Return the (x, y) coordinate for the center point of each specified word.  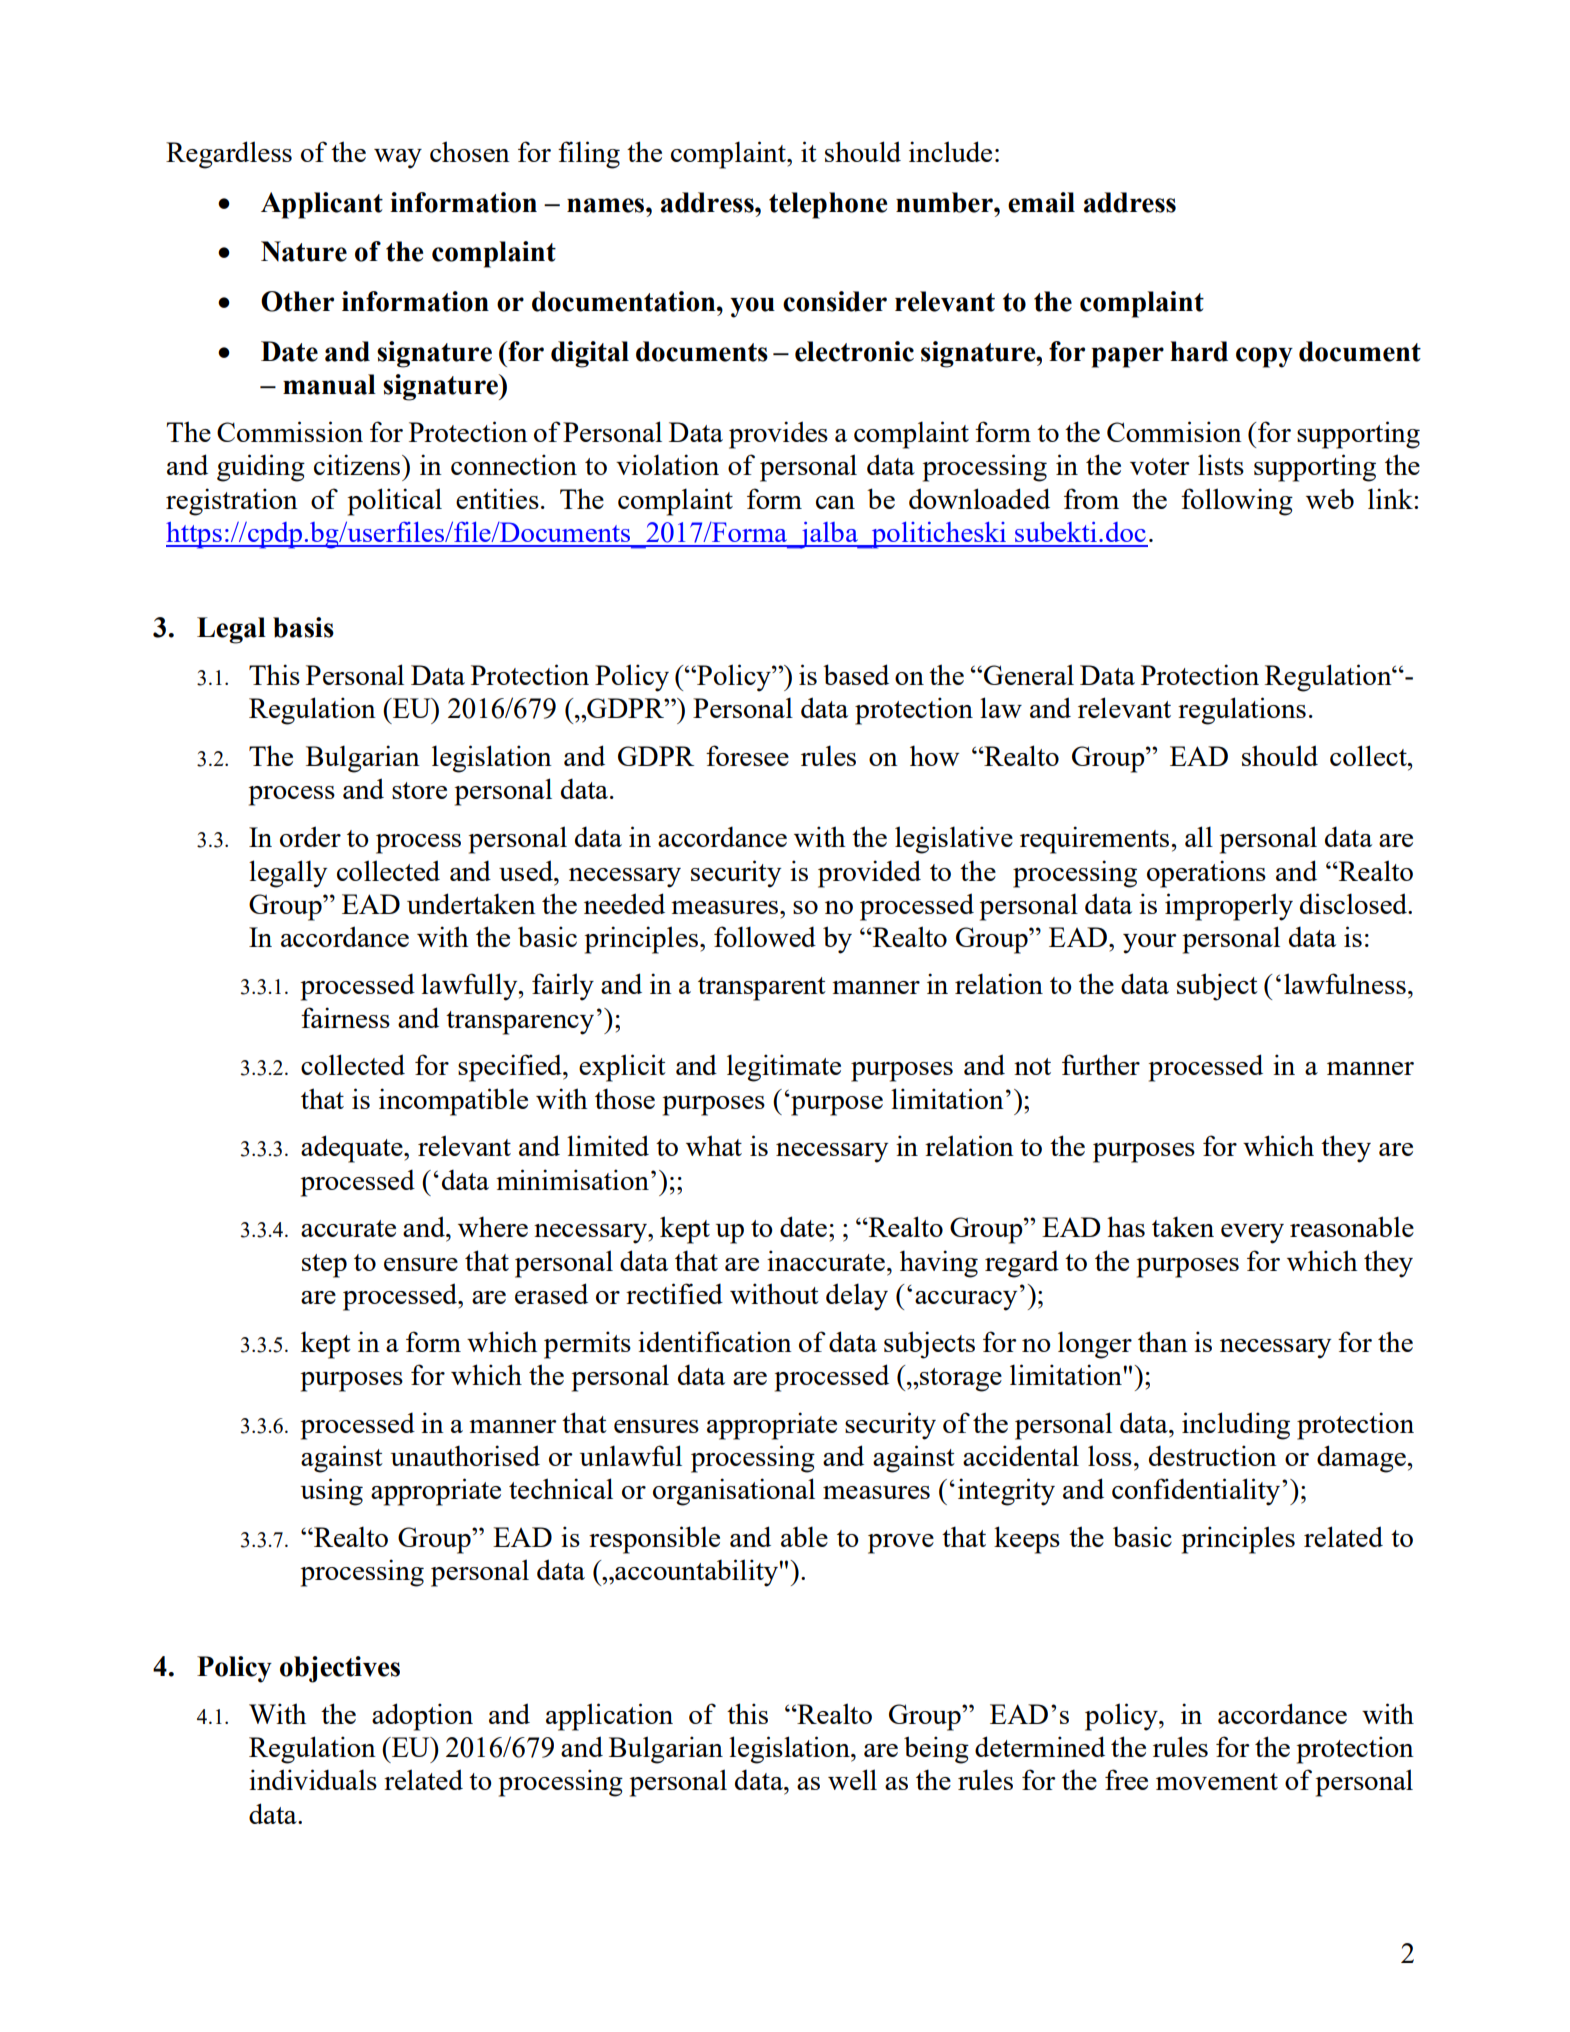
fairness (345, 1017)
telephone (828, 205)
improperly (1229, 907)
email (1041, 202)
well (852, 1779)
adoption (422, 1717)
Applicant (322, 205)
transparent (762, 989)
